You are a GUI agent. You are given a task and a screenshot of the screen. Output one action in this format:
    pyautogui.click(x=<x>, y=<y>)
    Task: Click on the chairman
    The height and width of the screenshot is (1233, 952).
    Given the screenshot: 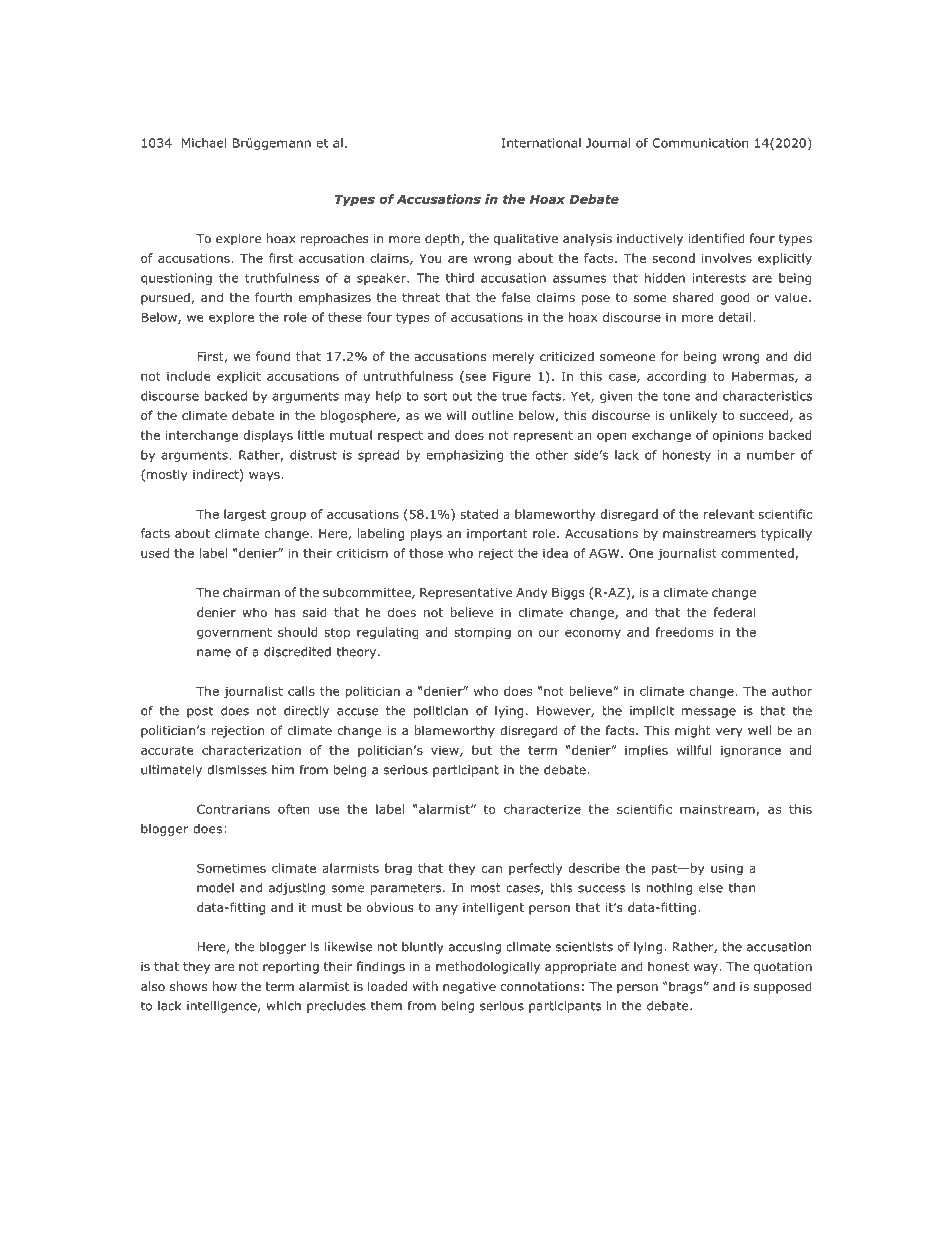 What is the action you would take?
    pyautogui.click(x=251, y=592)
